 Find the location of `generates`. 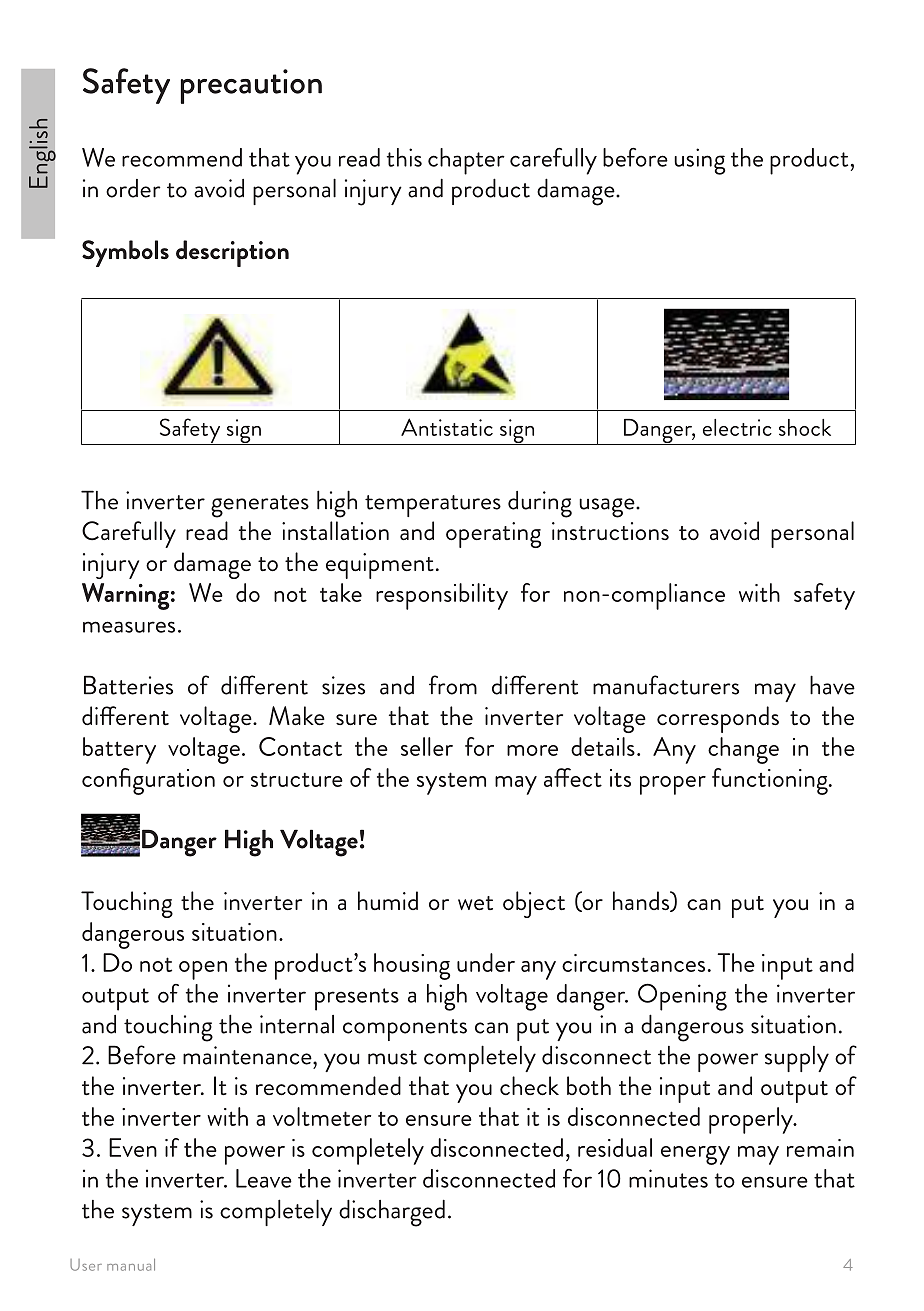

generates is located at coordinates (260, 506).
